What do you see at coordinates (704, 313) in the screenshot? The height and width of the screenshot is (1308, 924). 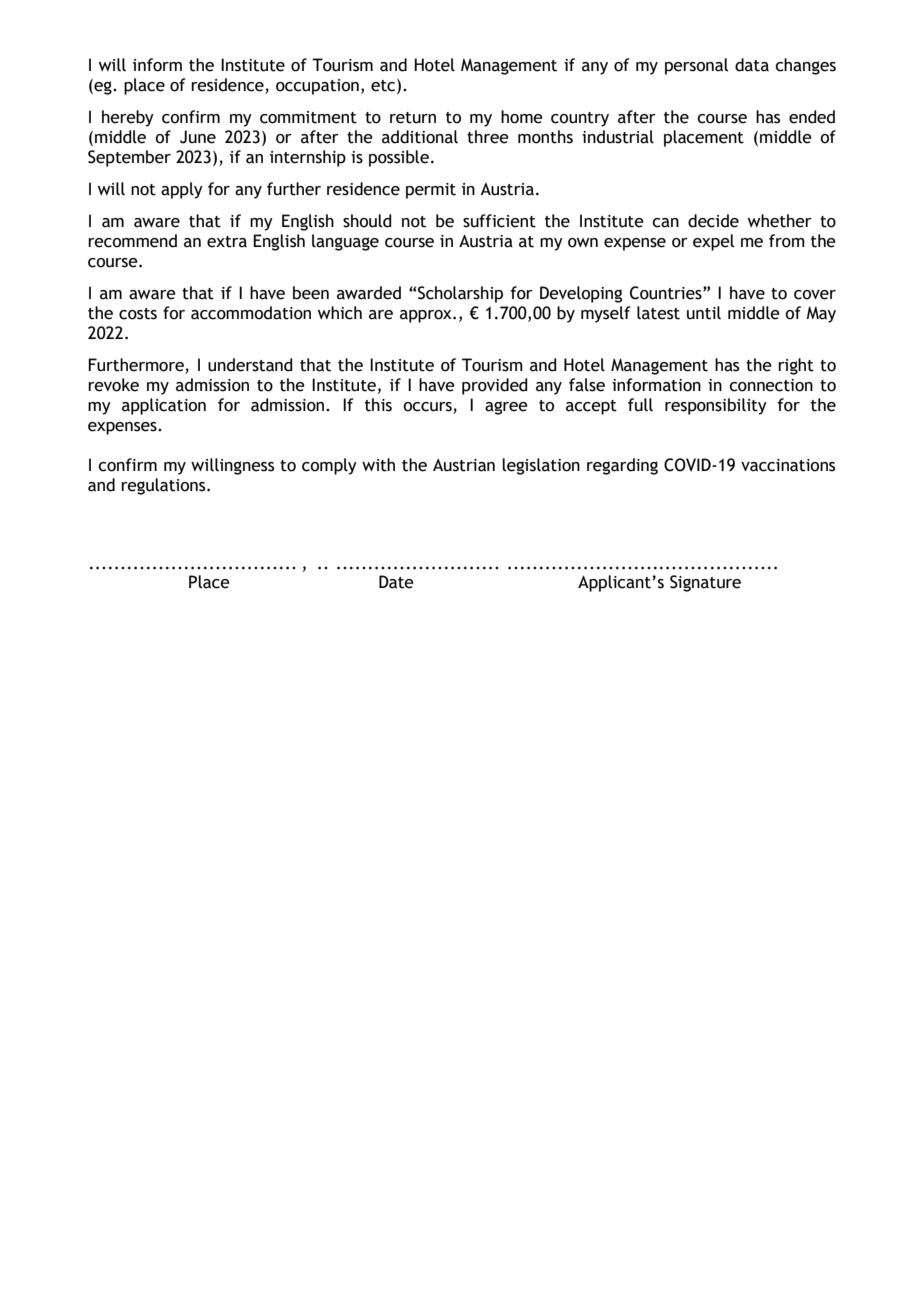 I see `until` at bounding box center [704, 313].
